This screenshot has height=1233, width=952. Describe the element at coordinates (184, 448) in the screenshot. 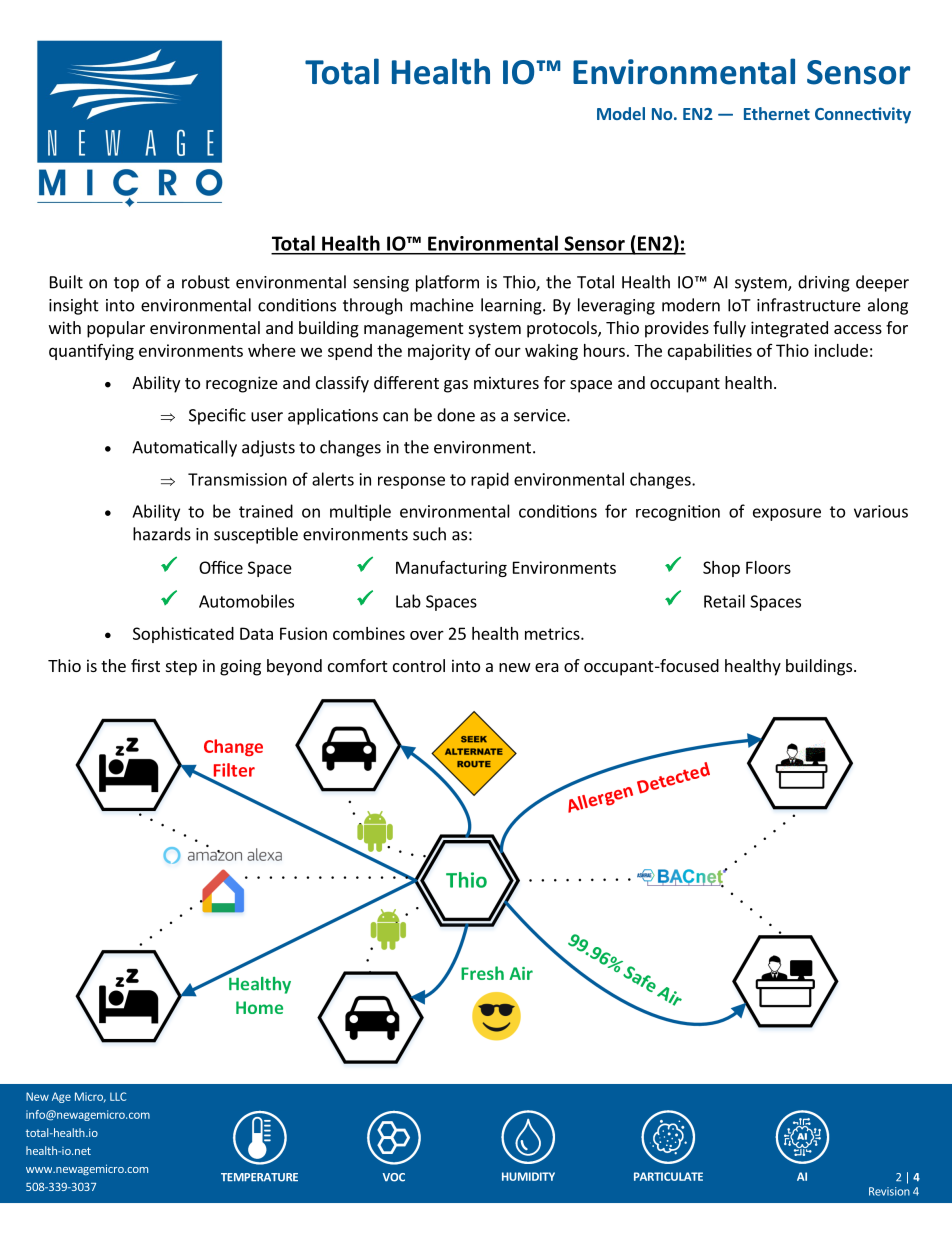

I see `Automatically` at that location.
